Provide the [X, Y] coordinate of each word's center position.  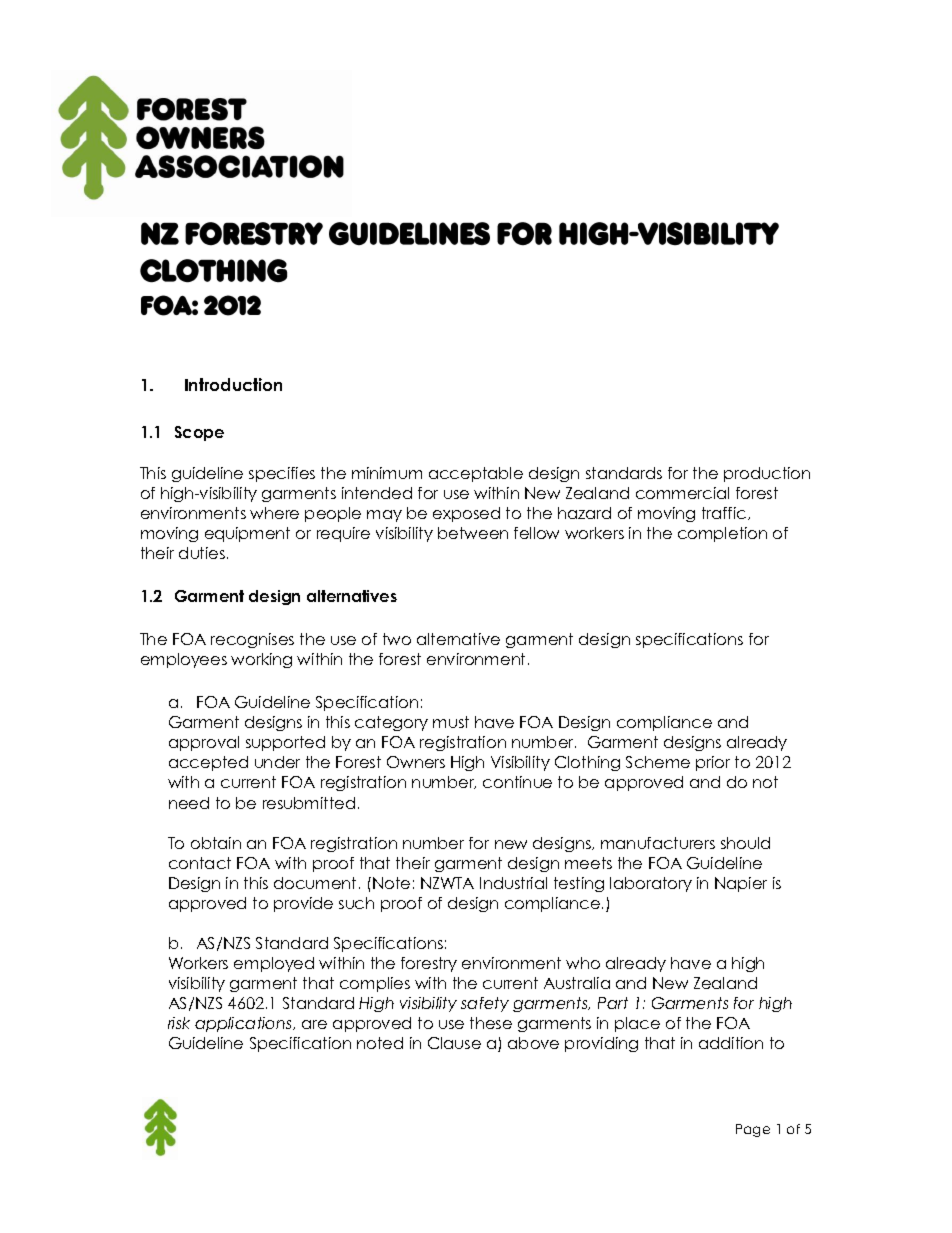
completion [722, 534]
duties [203, 553]
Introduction [233, 384]
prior [713, 763]
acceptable [476, 474]
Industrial [513, 883]
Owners [416, 762]
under [277, 762]
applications [245, 1024]
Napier [741, 884]
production [767, 474]
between [473, 533]
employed [274, 964]
